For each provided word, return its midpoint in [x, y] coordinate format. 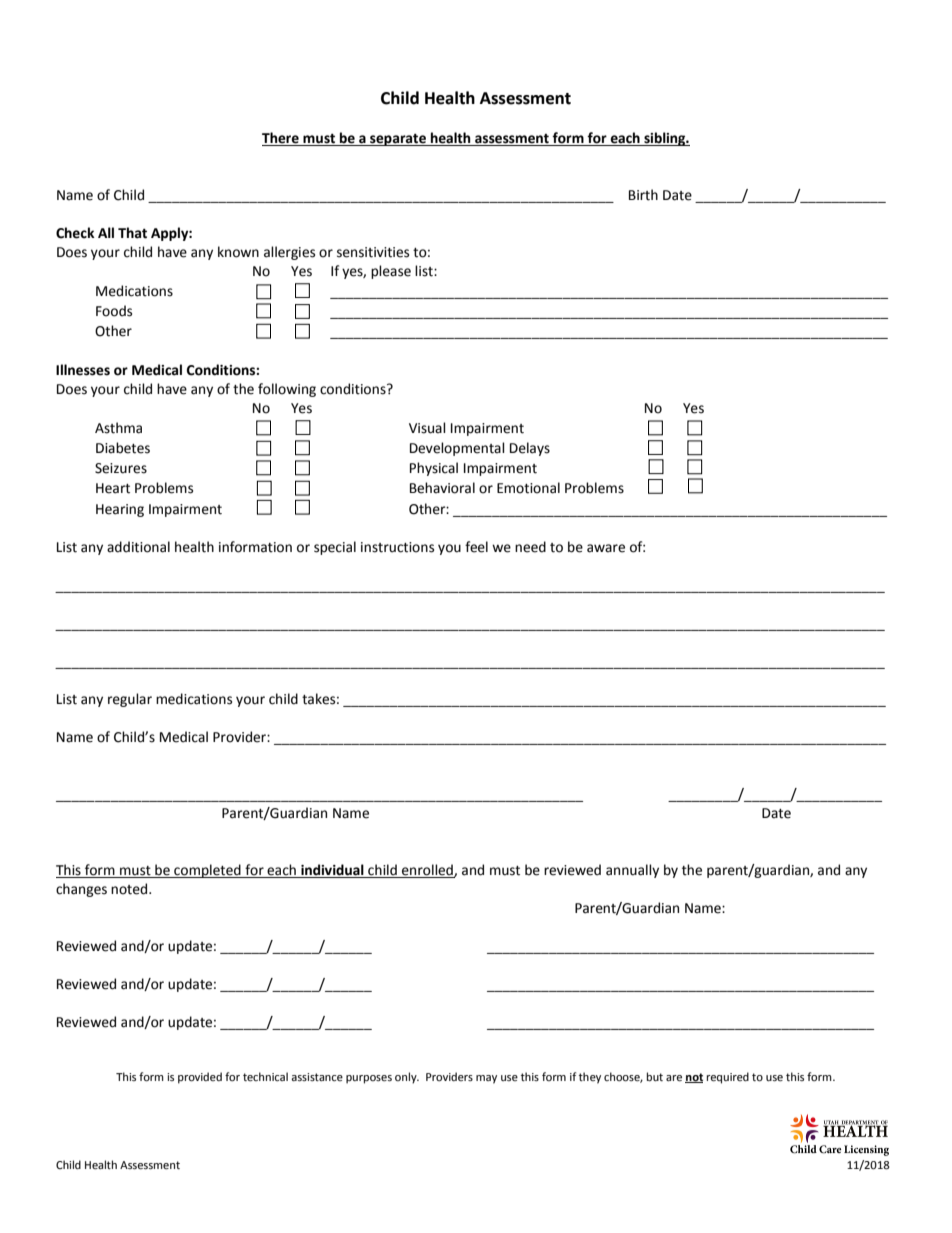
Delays [530, 449]
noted [130, 889]
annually [632, 871]
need [530, 547]
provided [200, 1078]
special [335, 548]
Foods [114, 311]
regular [130, 700]
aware [606, 548]
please [391, 272]
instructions [397, 547]
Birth [643, 195]
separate [398, 140]
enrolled [427, 871]
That [132, 233]
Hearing [120, 510]
